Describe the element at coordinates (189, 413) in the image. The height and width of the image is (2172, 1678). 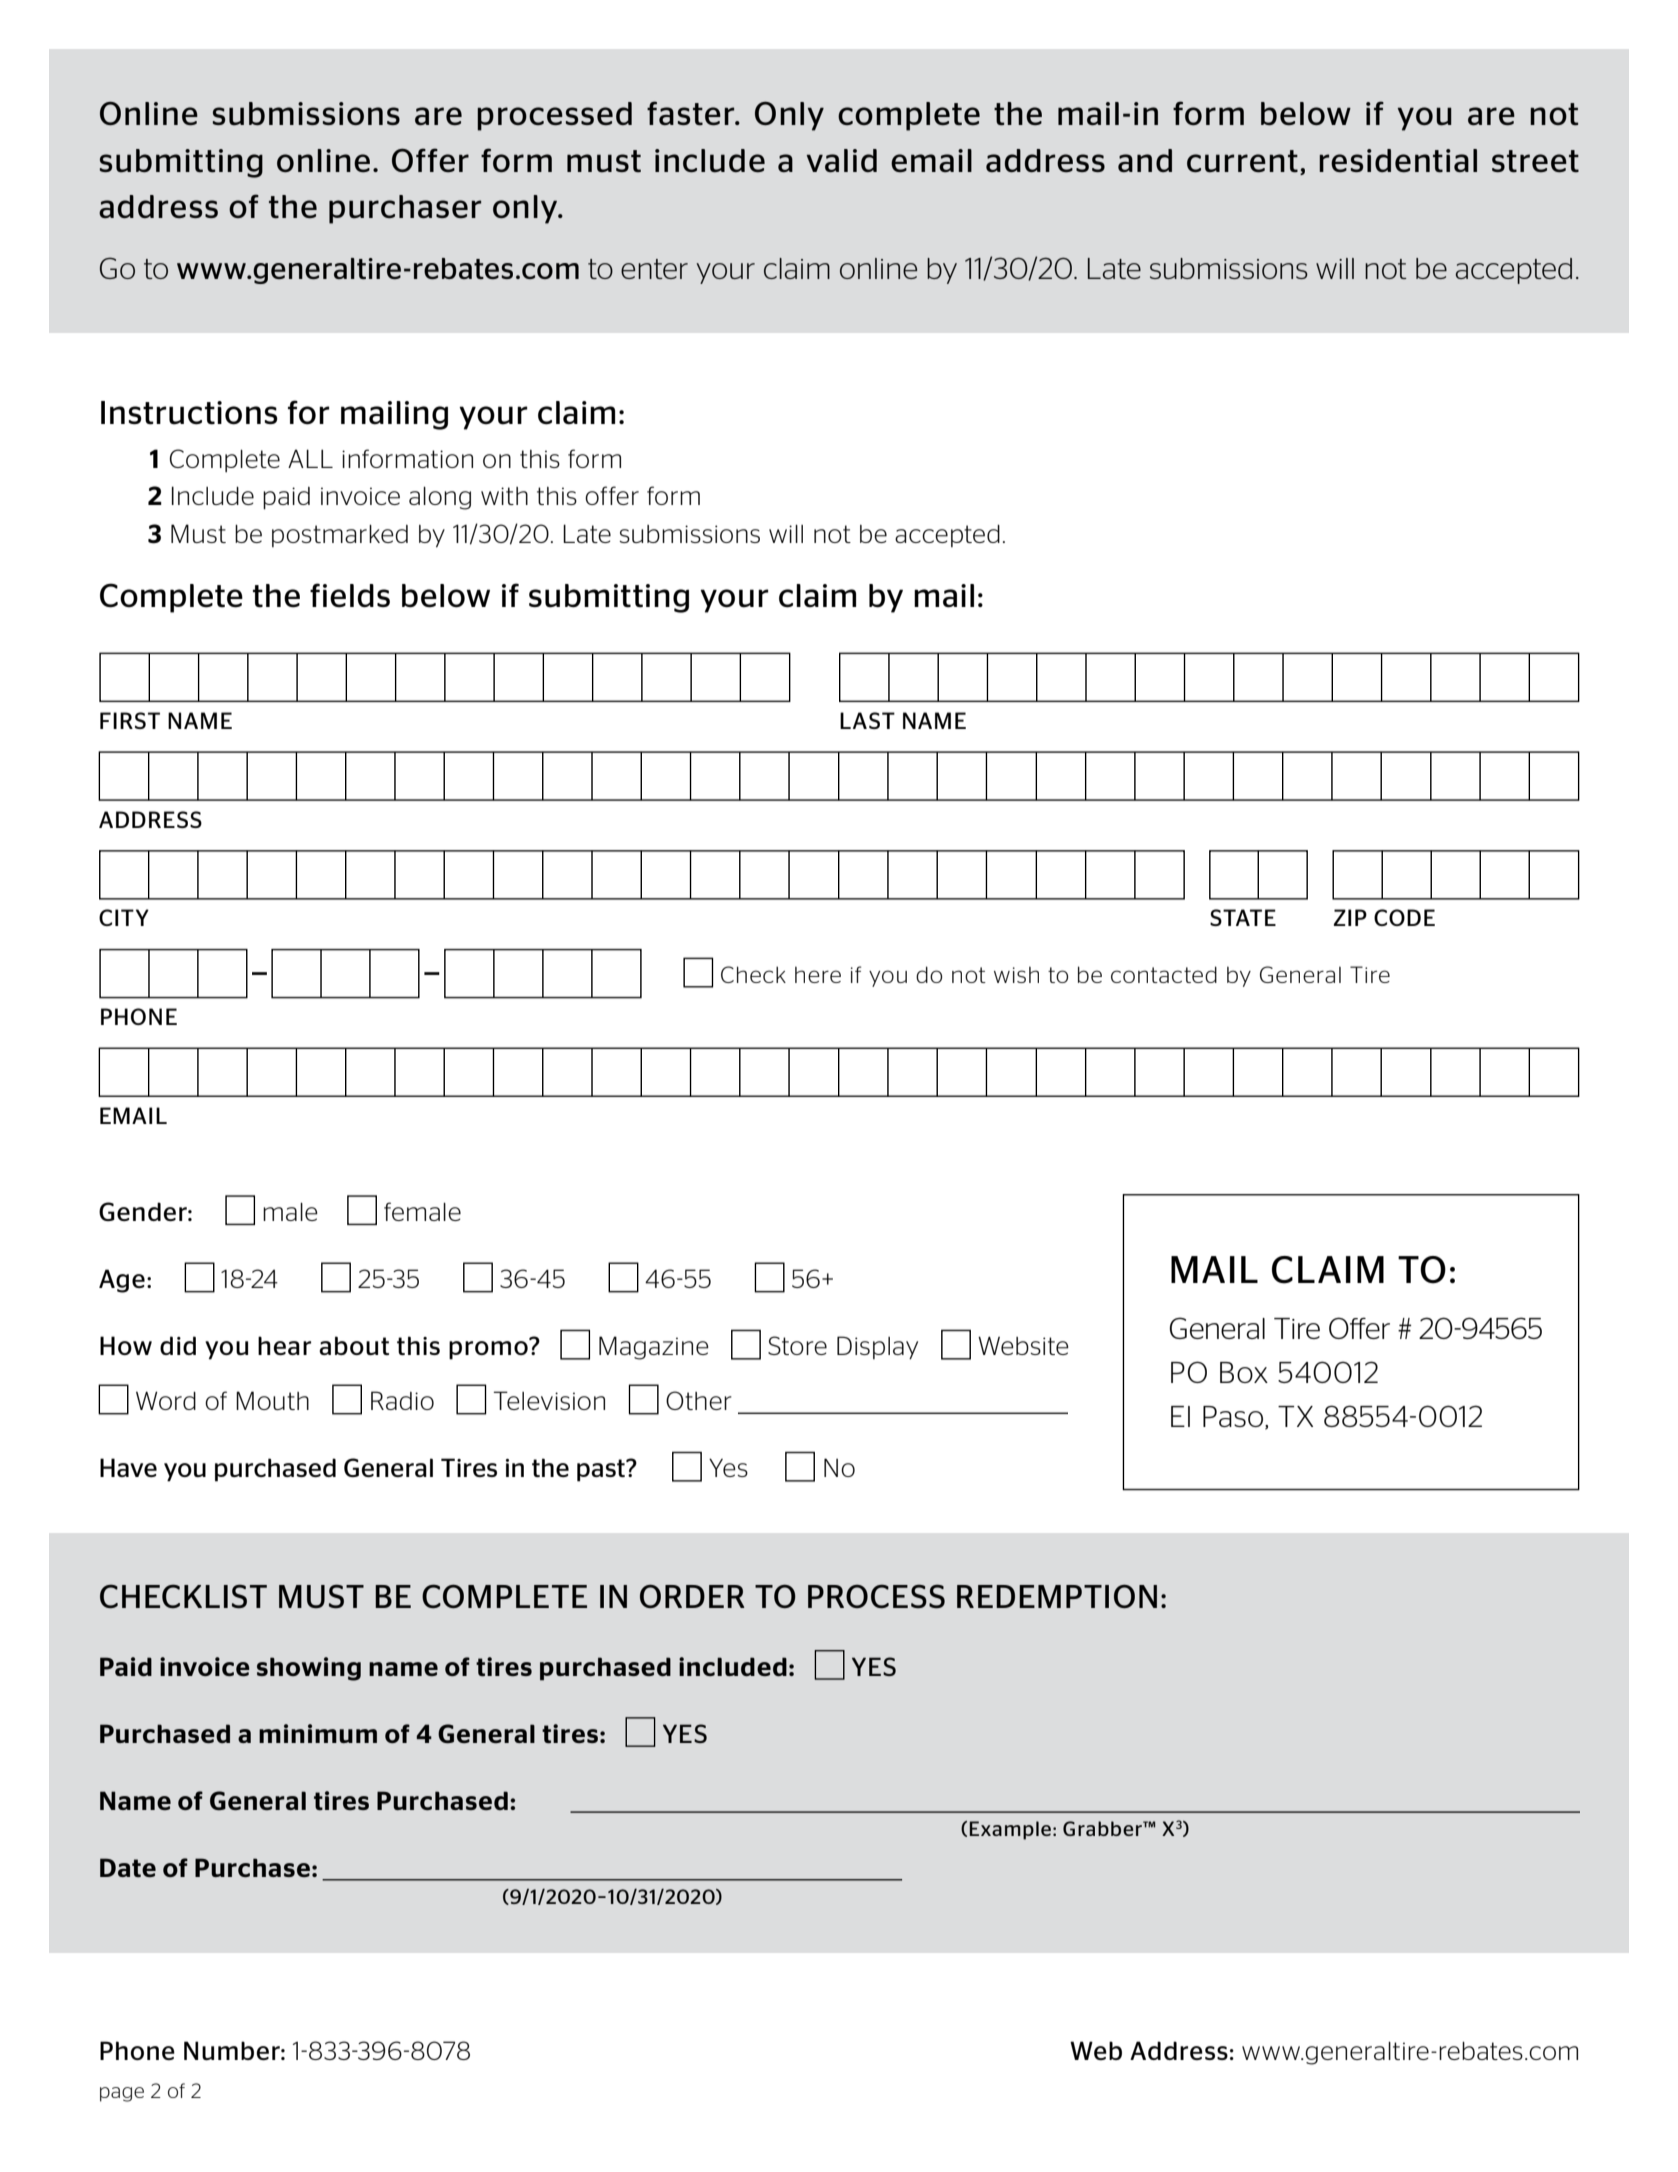
I see `Instructions` at that location.
